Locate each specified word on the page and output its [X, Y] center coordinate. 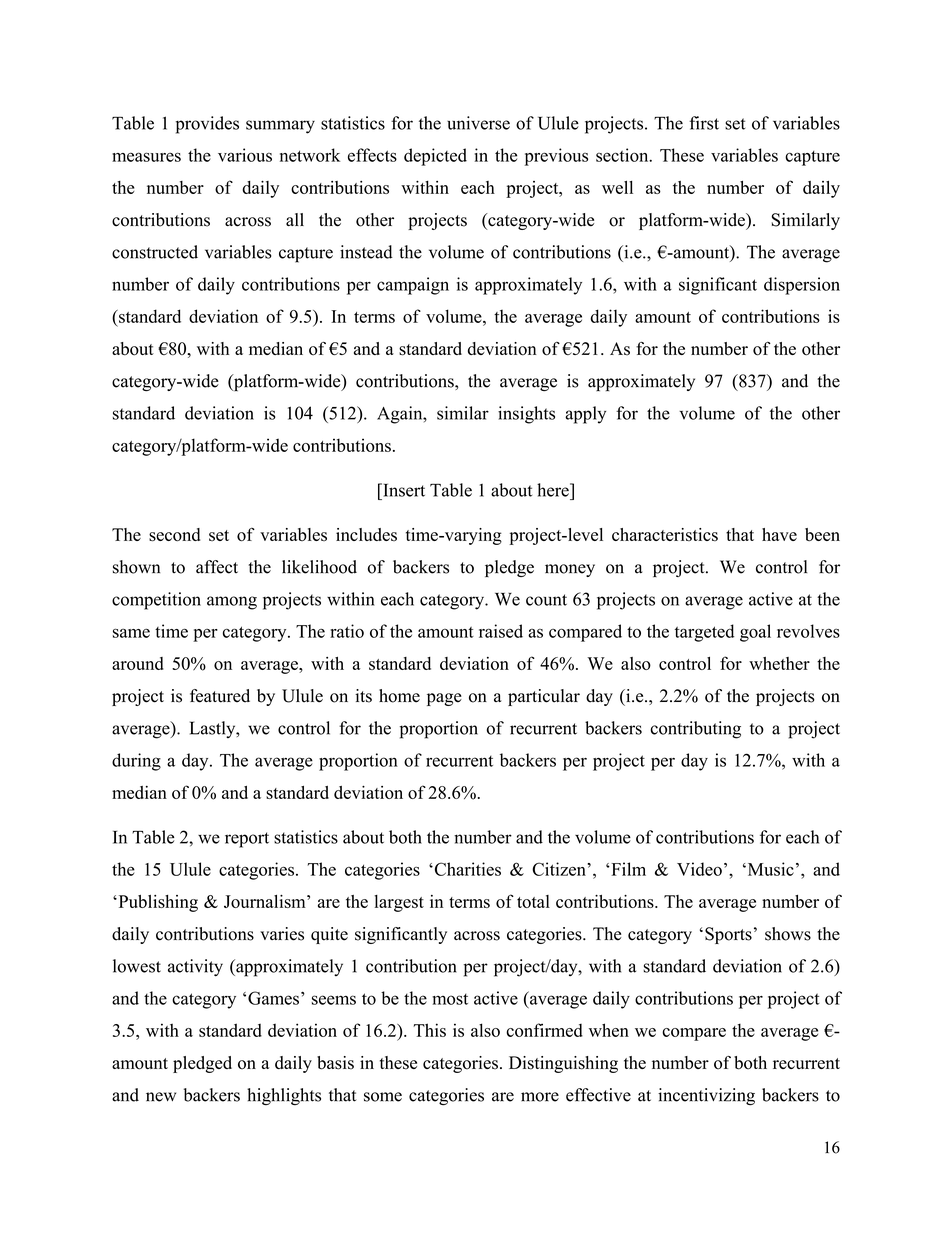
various [245, 155]
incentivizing [706, 1096]
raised [501, 631]
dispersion [802, 286]
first [704, 123]
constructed [155, 252]
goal [755, 633]
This [429, 1030]
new [161, 1097]
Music [769, 869]
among [232, 603]
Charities [466, 869]
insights [526, 415]
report [247, 840]
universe [478, 123]
